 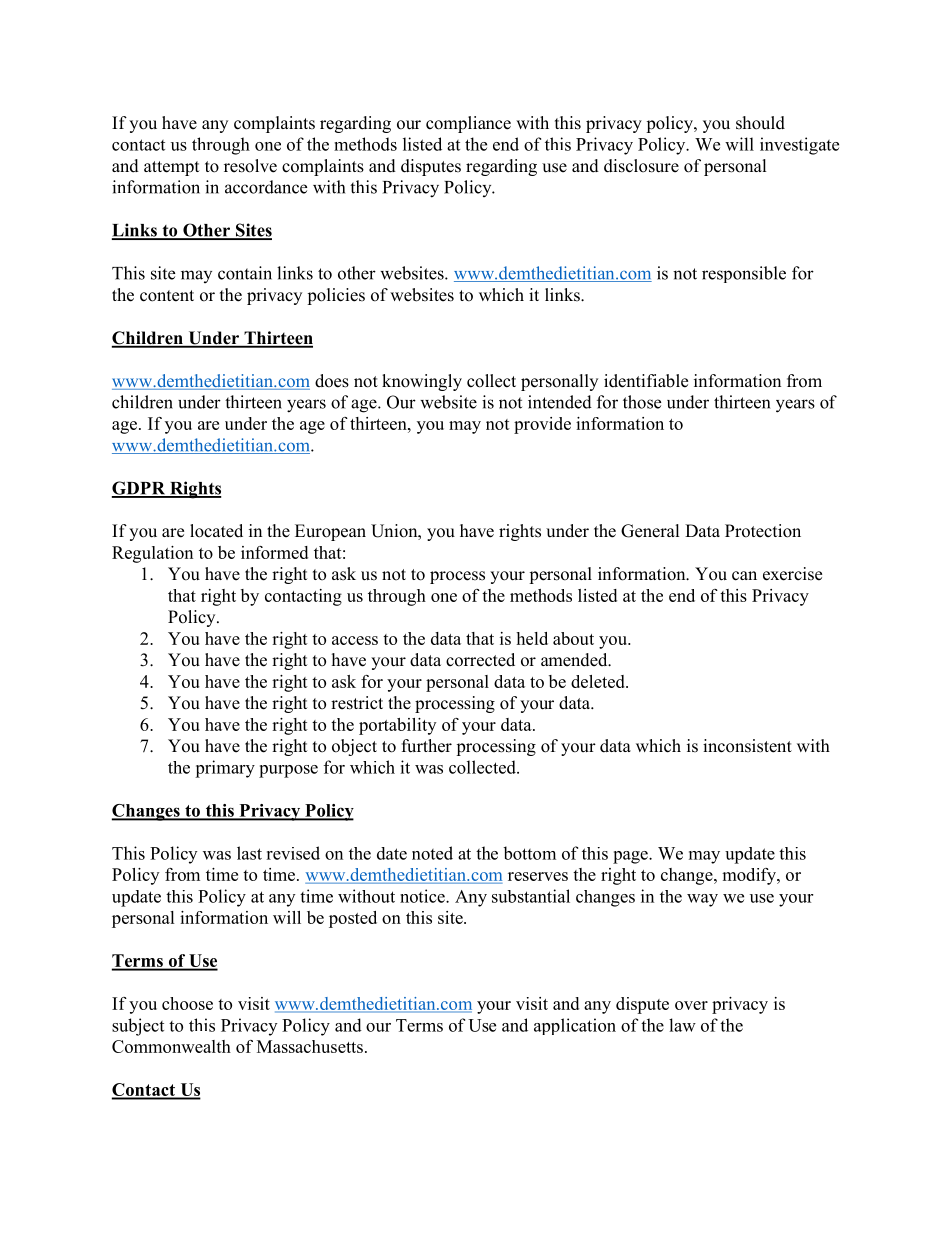 What do you see at coordinates (575, 1026) in the screenshot?
I see `application` at bounding box center [575, 1026].
